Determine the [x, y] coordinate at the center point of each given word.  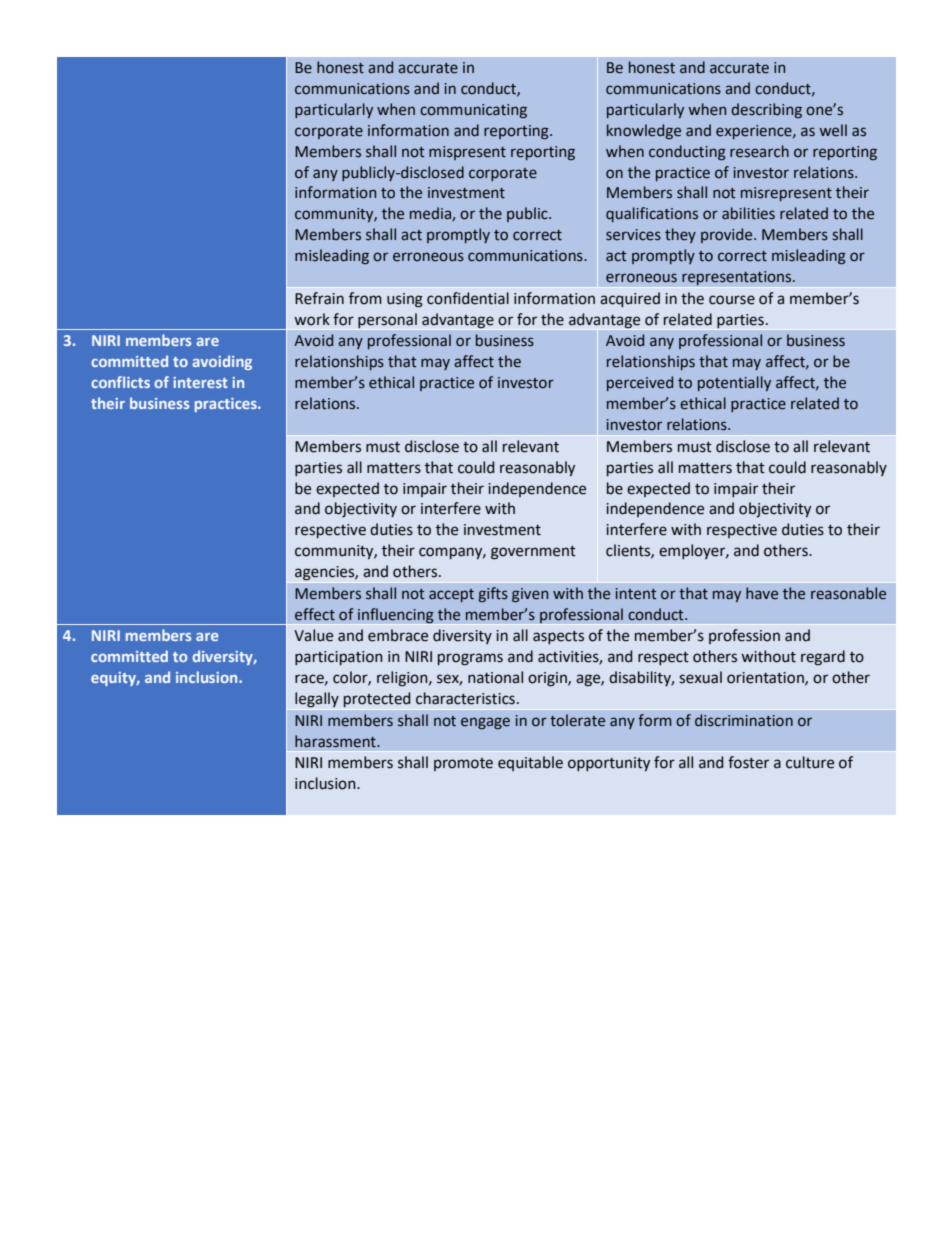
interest [200, 382]
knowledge [644, 131]
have [762, 593]
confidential [468, 298]
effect [315, 614]
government [533, 553]
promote [463, 764]
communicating [473, 111]
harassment [336, 741]
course [732, 300]
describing [766, 110]
